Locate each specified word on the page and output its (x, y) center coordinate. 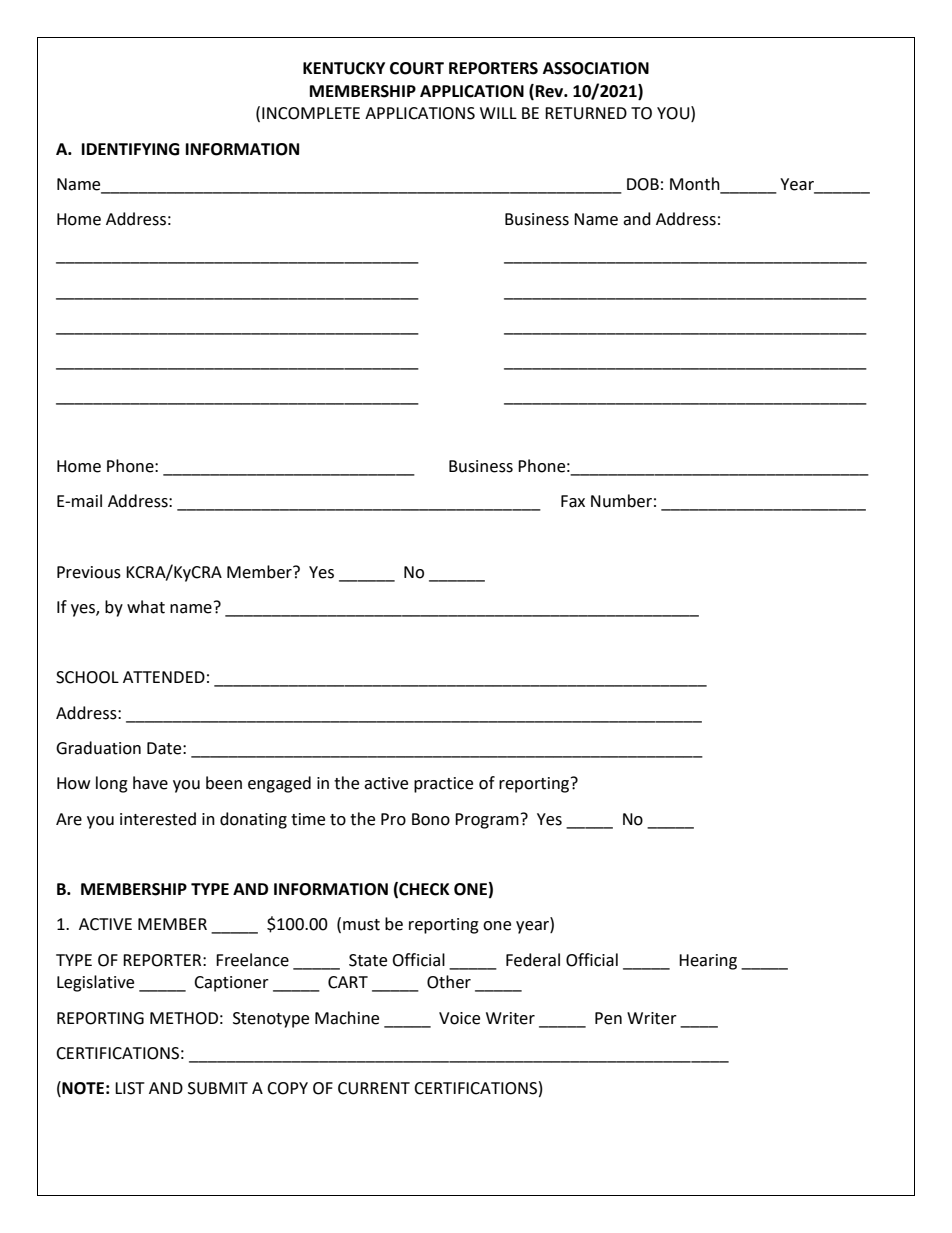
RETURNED (586, 113)
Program (487, 821)
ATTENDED (164, 677)
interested (158, 819)
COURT (417, 68)
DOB (643, 184)
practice (443, 785)
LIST (130, 1088)
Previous (89, 572)
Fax (573, 501)
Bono (431, 819)
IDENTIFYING (130, 149)
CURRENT (374, 1088)
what (146, 607)
